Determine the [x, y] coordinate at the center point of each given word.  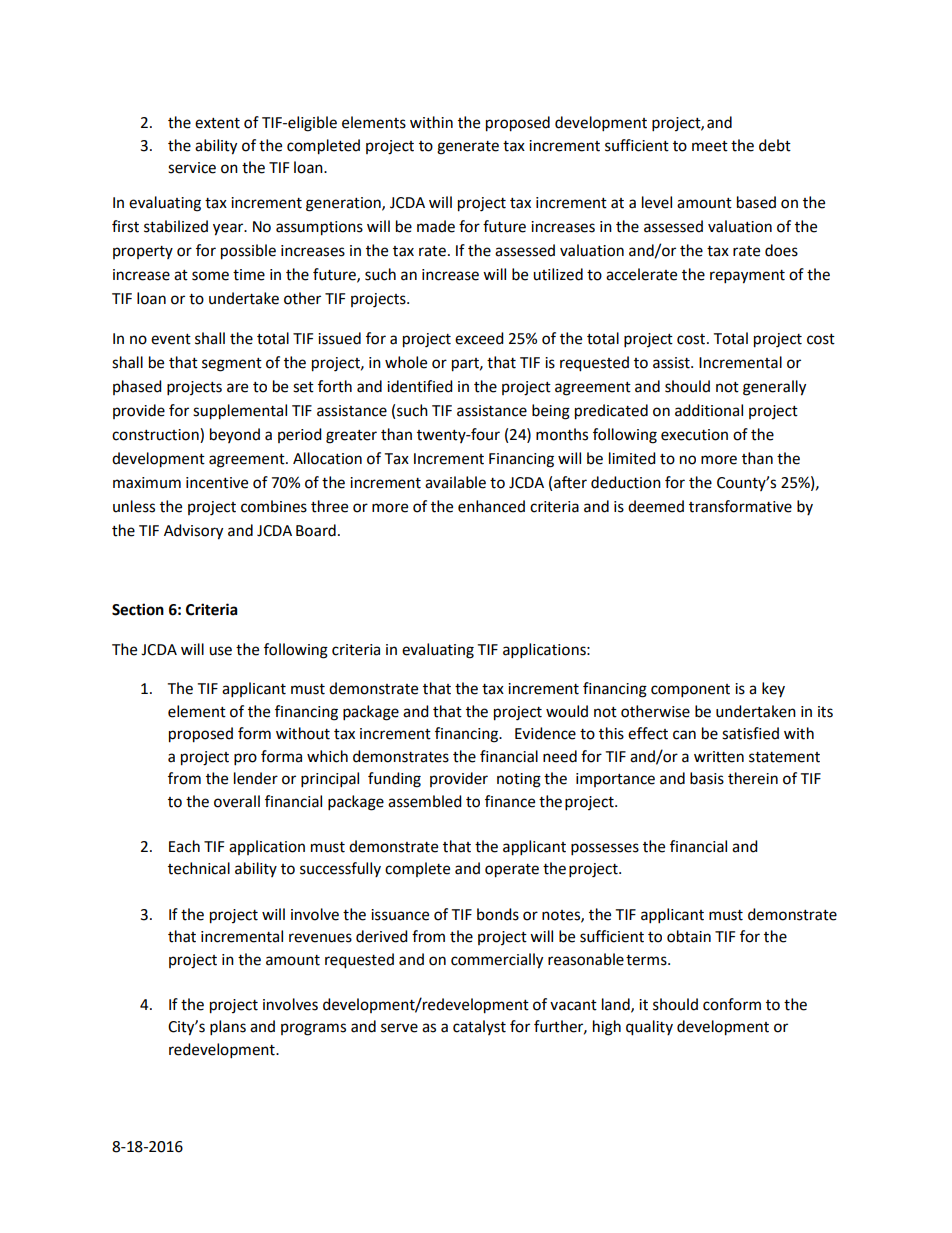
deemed [656, 506]
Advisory [193, 532]
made [436, 226]
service [192, 168]
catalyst [479, 1027]
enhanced [491, 506]
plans [228, 1028]
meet [710, 146]
